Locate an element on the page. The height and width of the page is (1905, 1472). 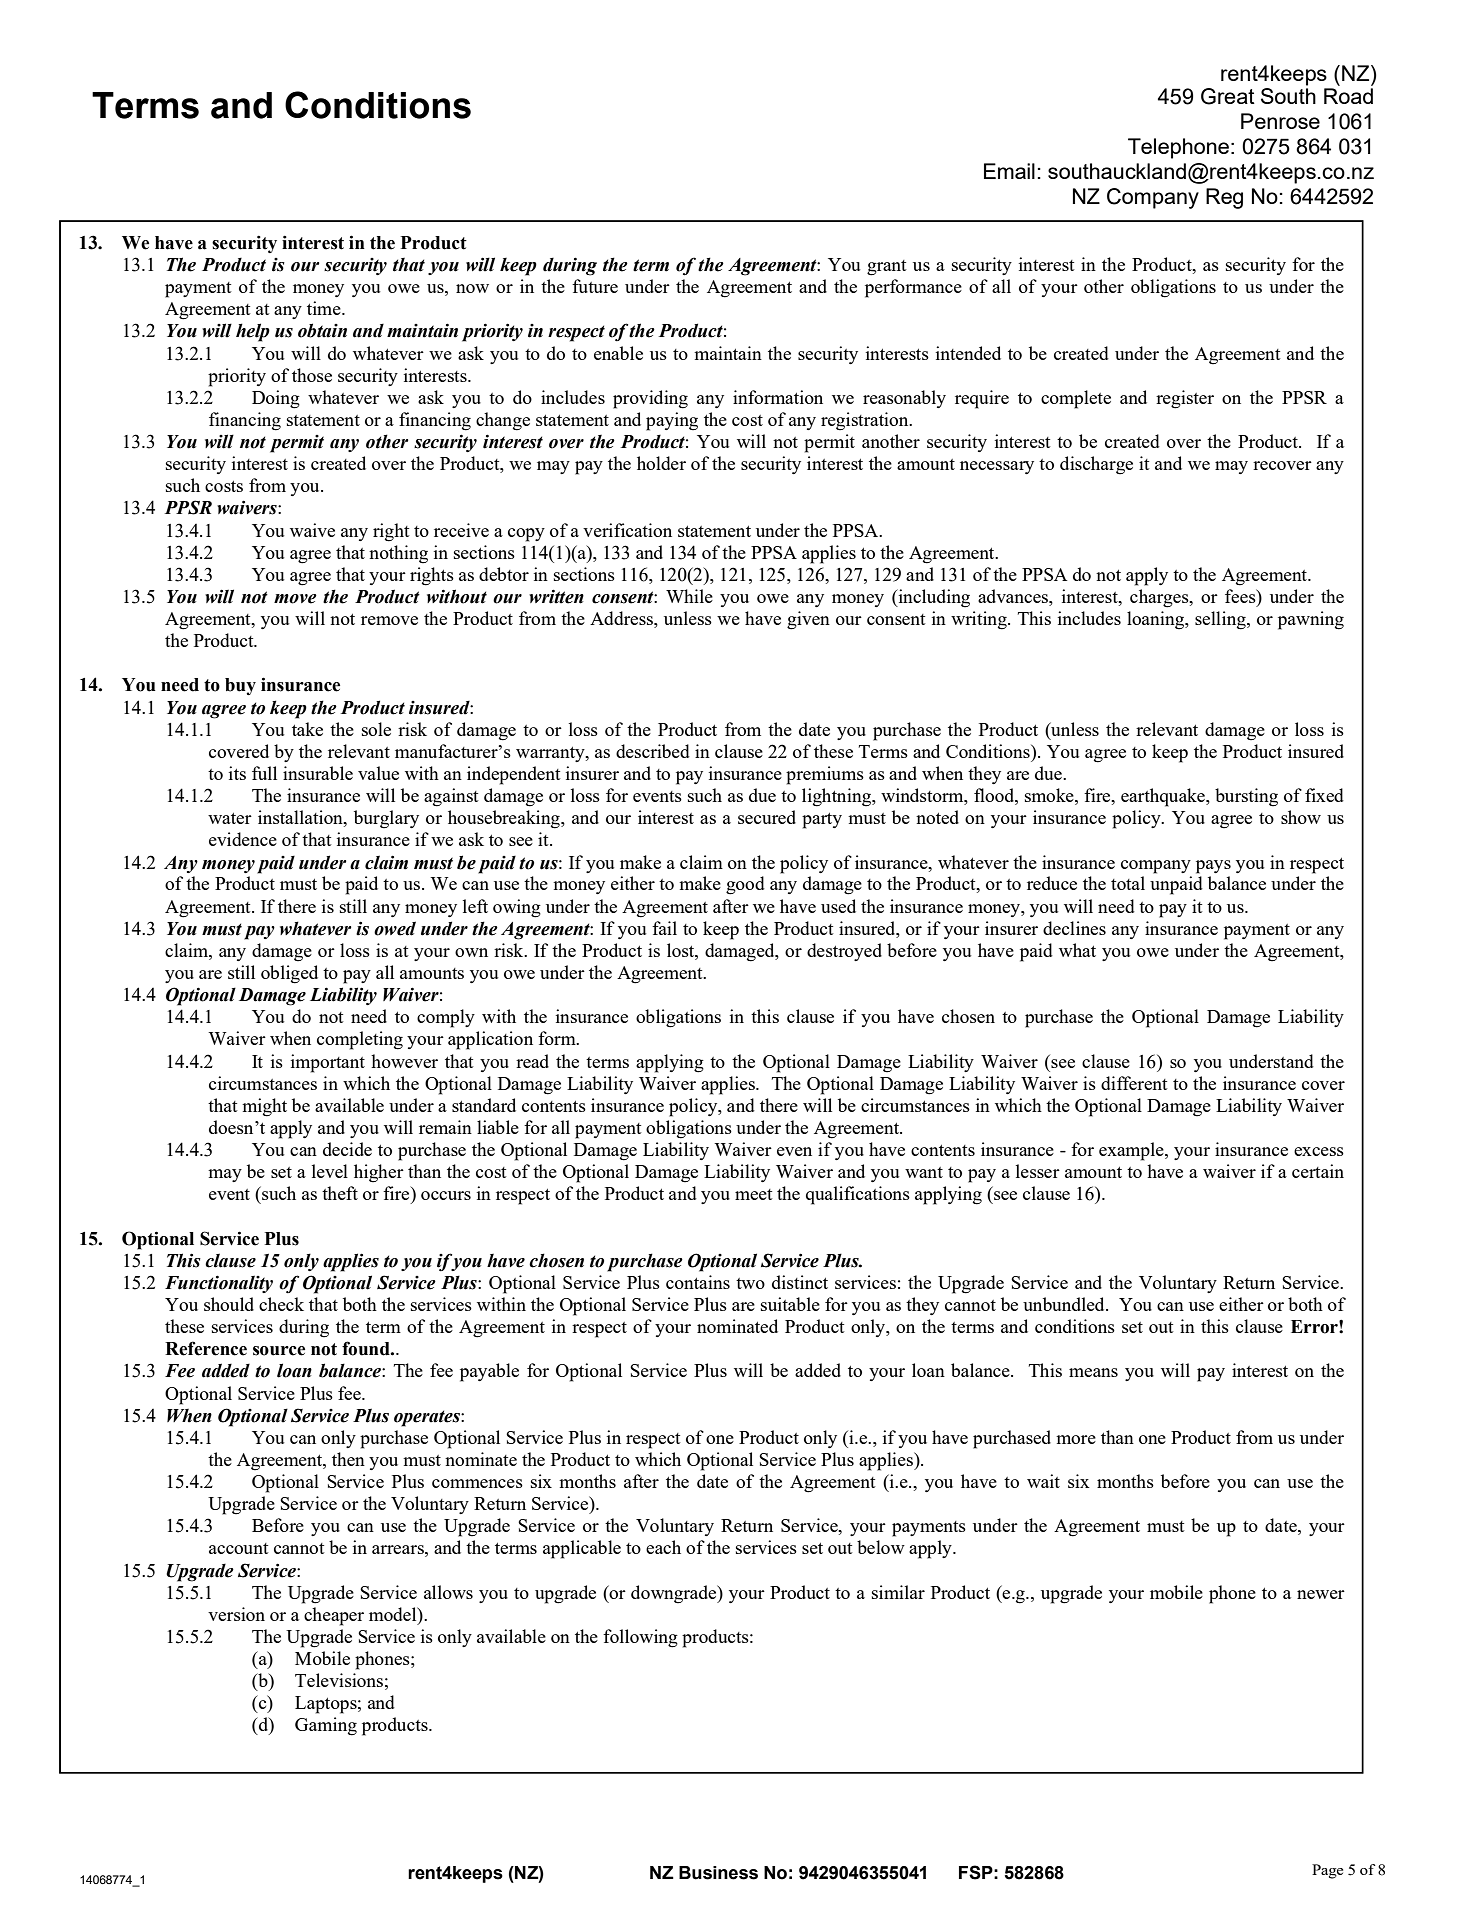
bursting is located at coordinates (1246, 797).
